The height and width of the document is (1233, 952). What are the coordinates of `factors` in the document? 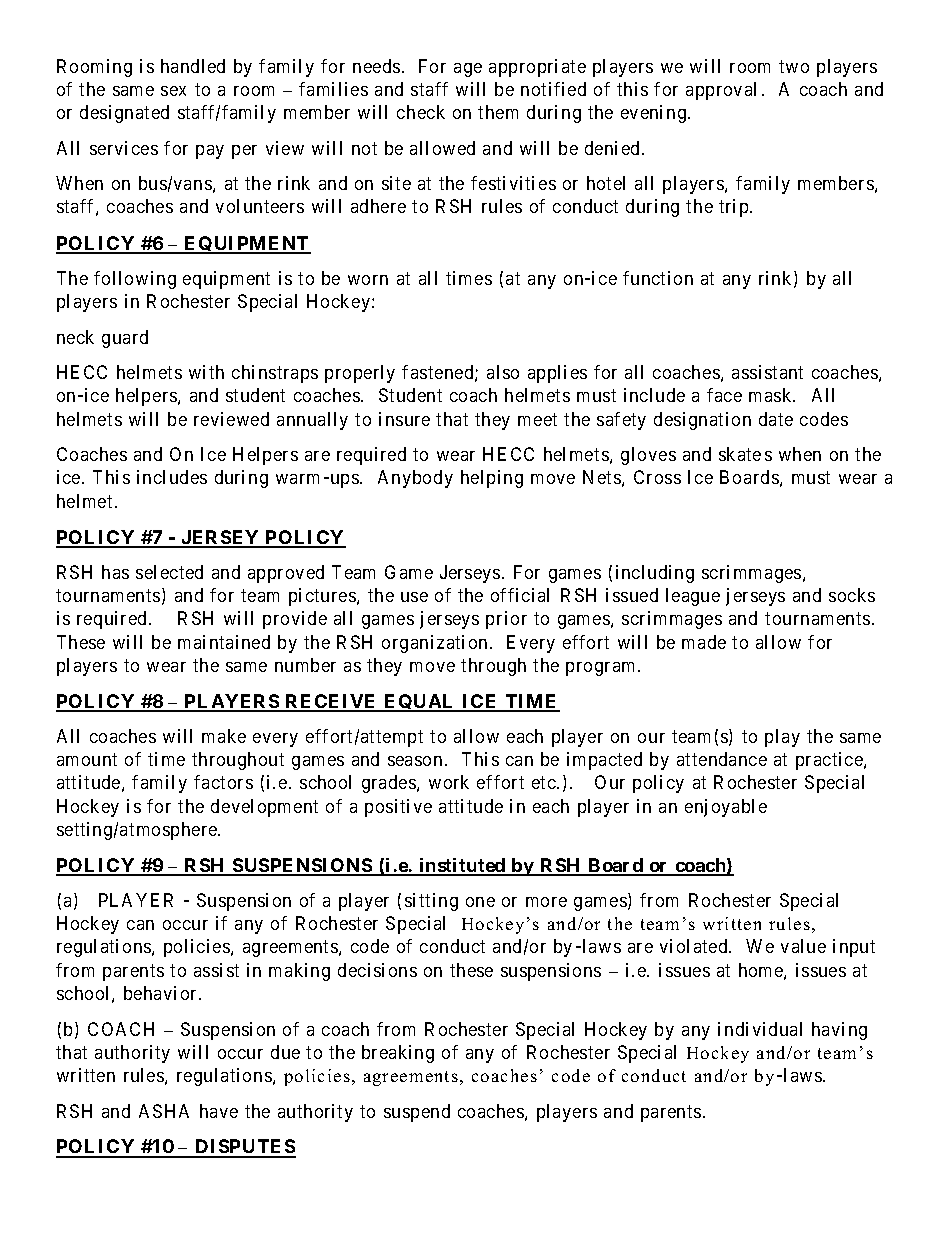 It's located at (223, 782).
